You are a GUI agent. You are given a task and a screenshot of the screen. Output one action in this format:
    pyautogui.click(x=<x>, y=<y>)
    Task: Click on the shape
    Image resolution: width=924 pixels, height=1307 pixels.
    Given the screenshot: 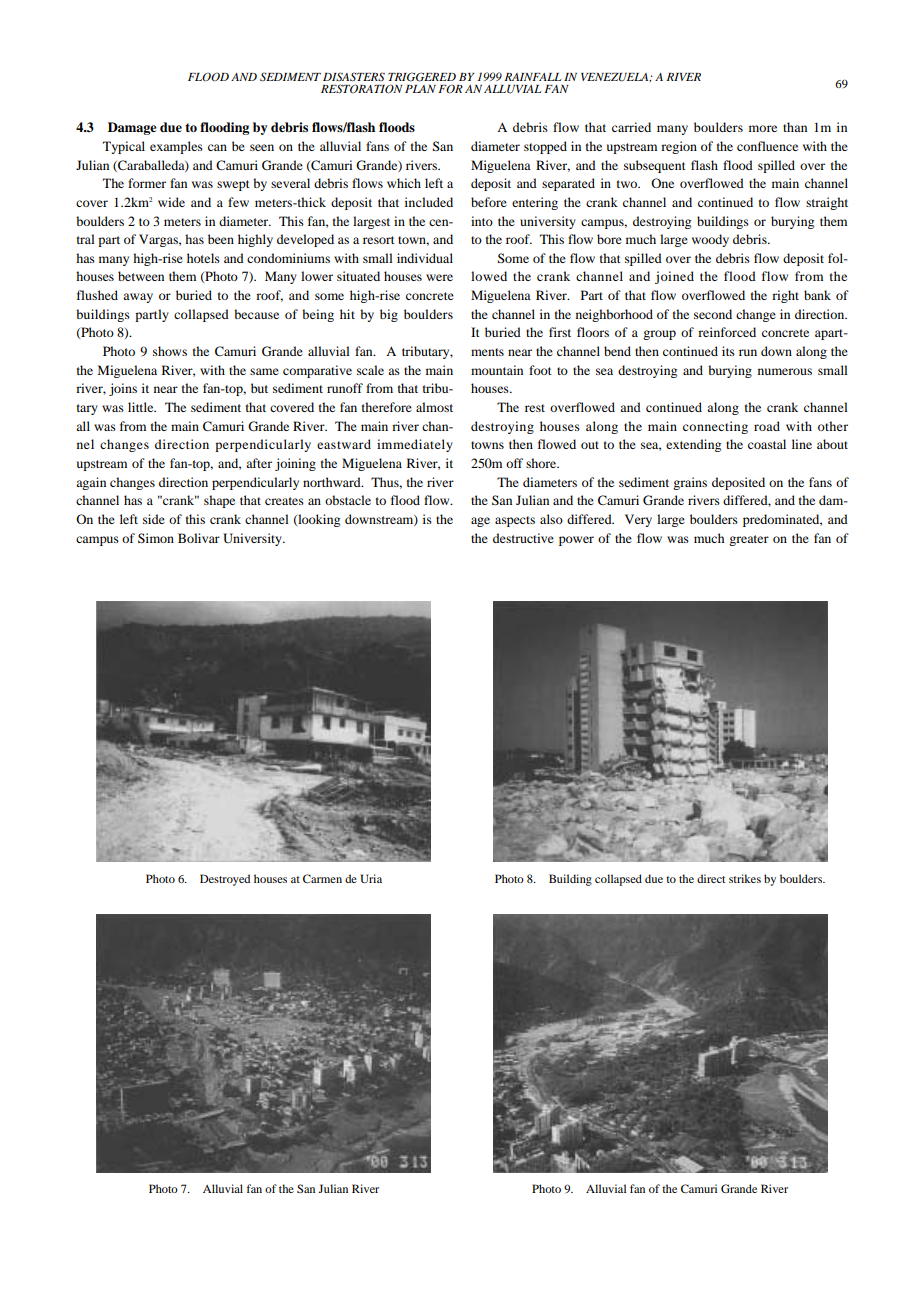 What is the action you would take?
    pyautogui.click(x=219, y=501)
